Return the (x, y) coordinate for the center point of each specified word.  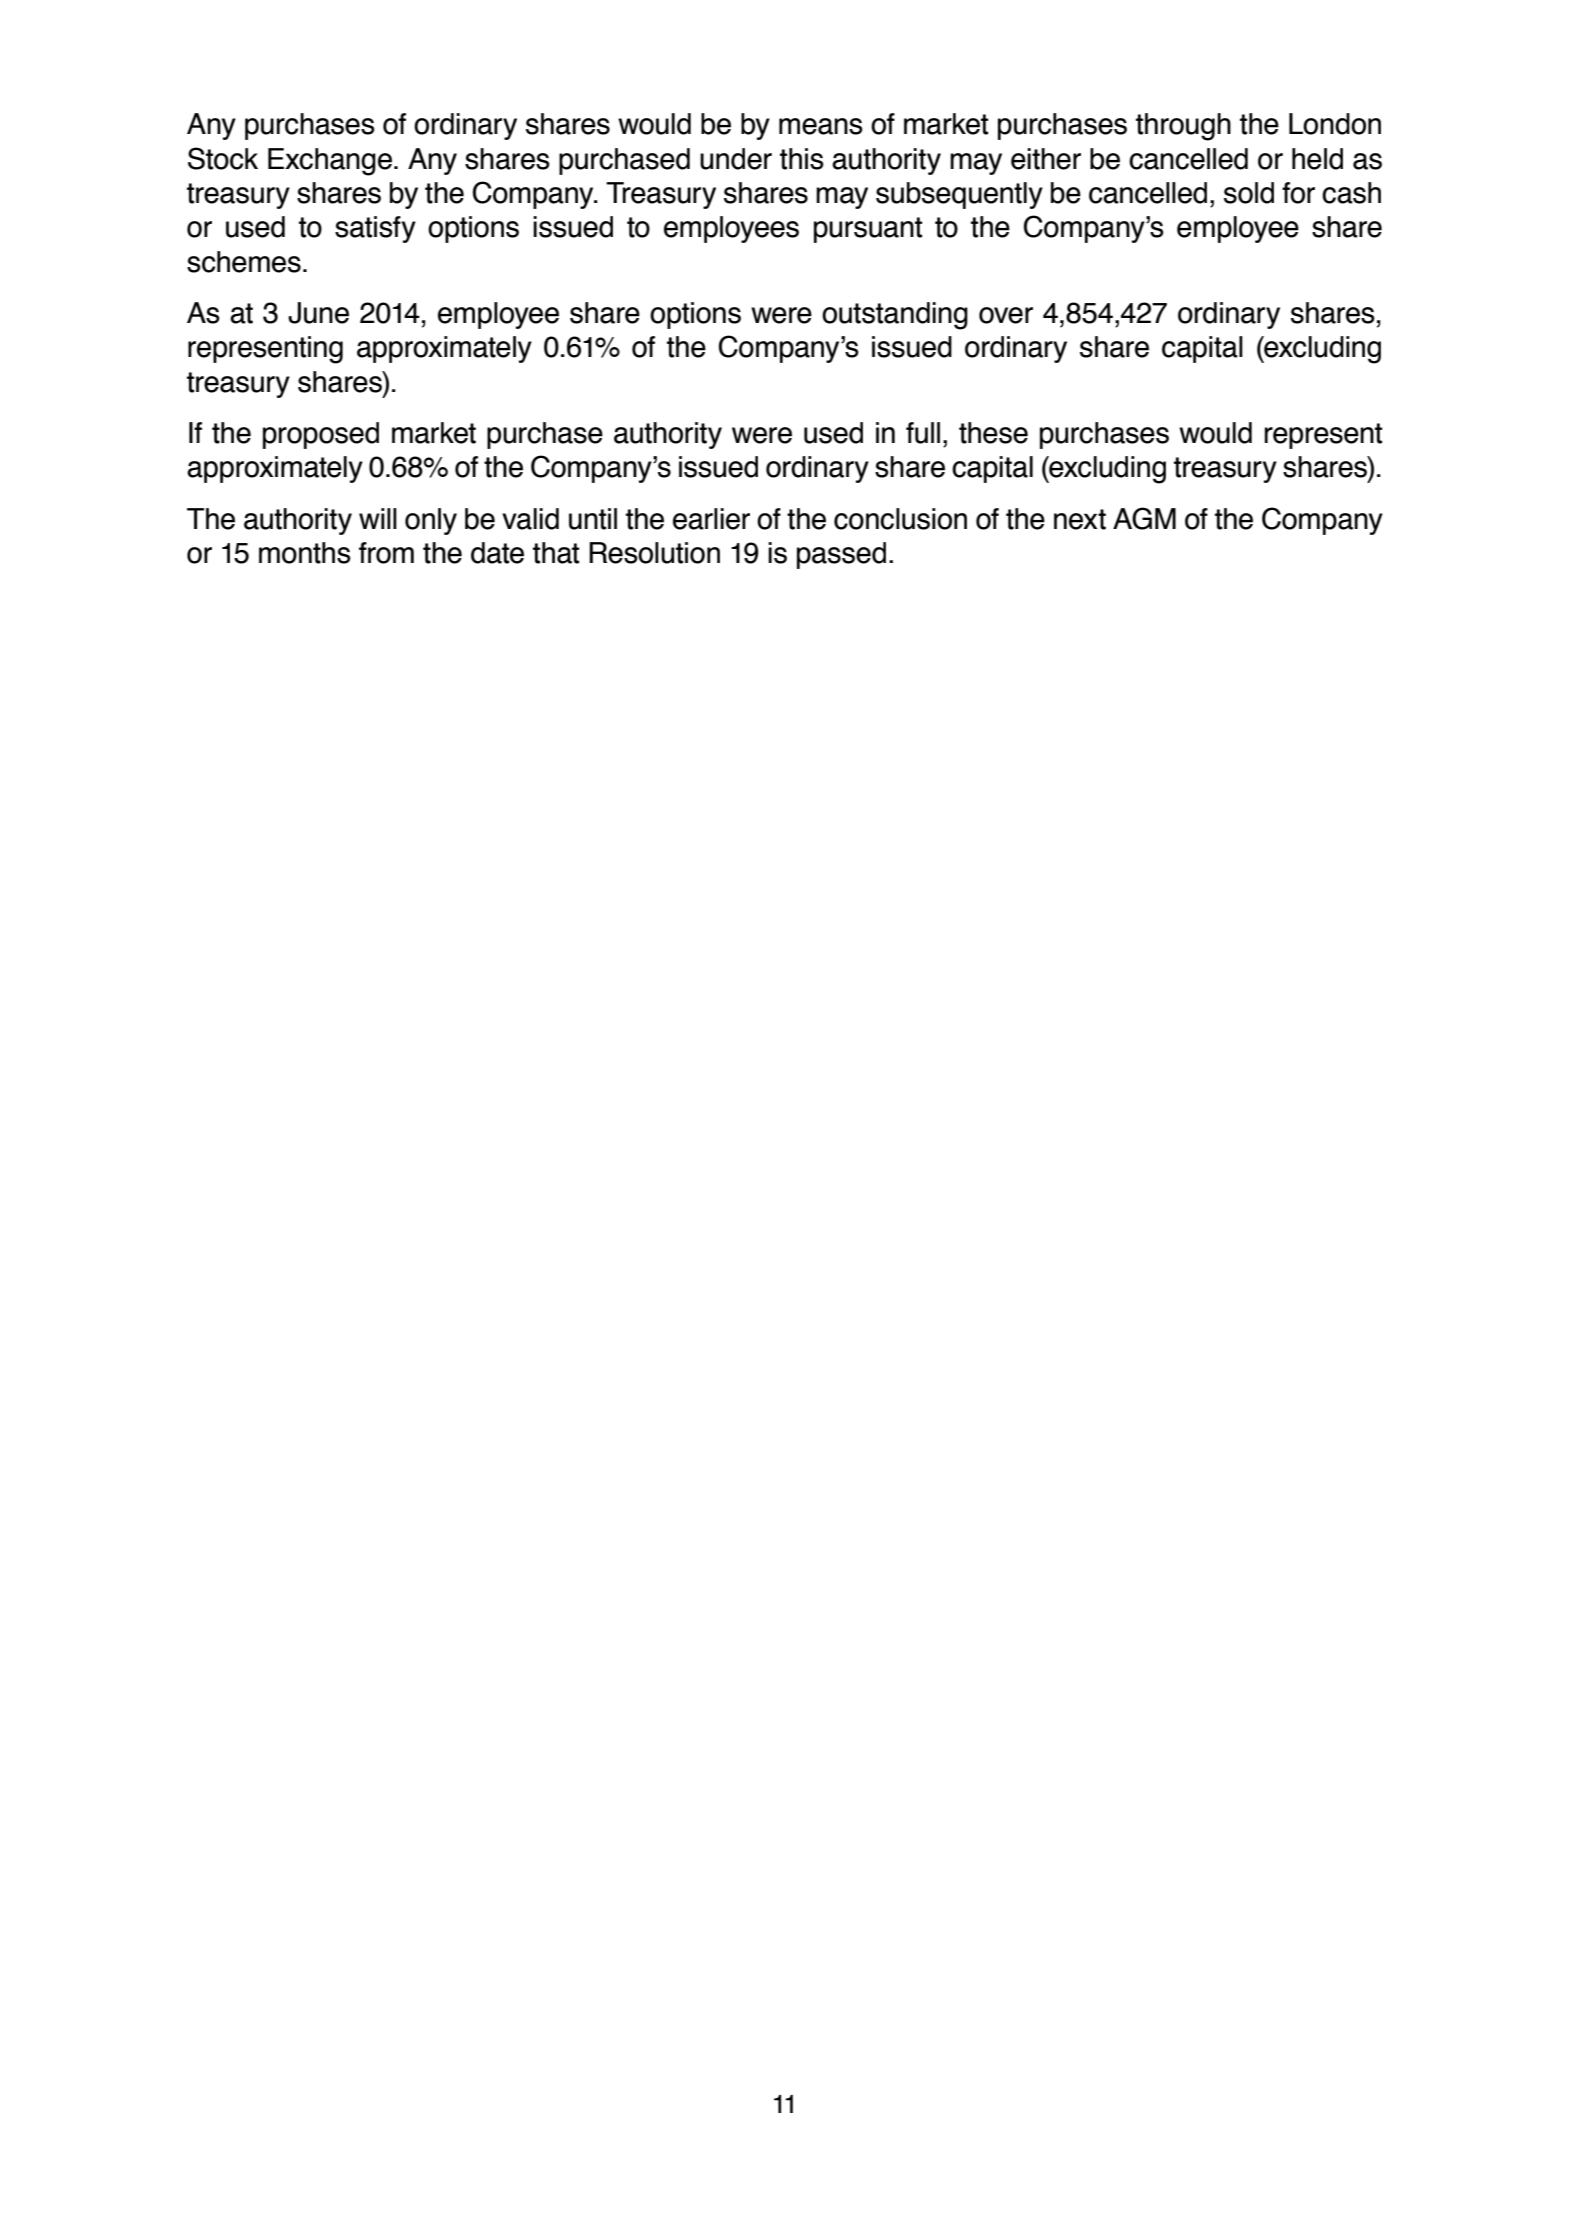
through (1183, 127)
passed (841, 555)
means (821, 126)
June (318, 313)
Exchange (330, 162)
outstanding (895, 316)
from (386, 553)
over (1006, 315)
